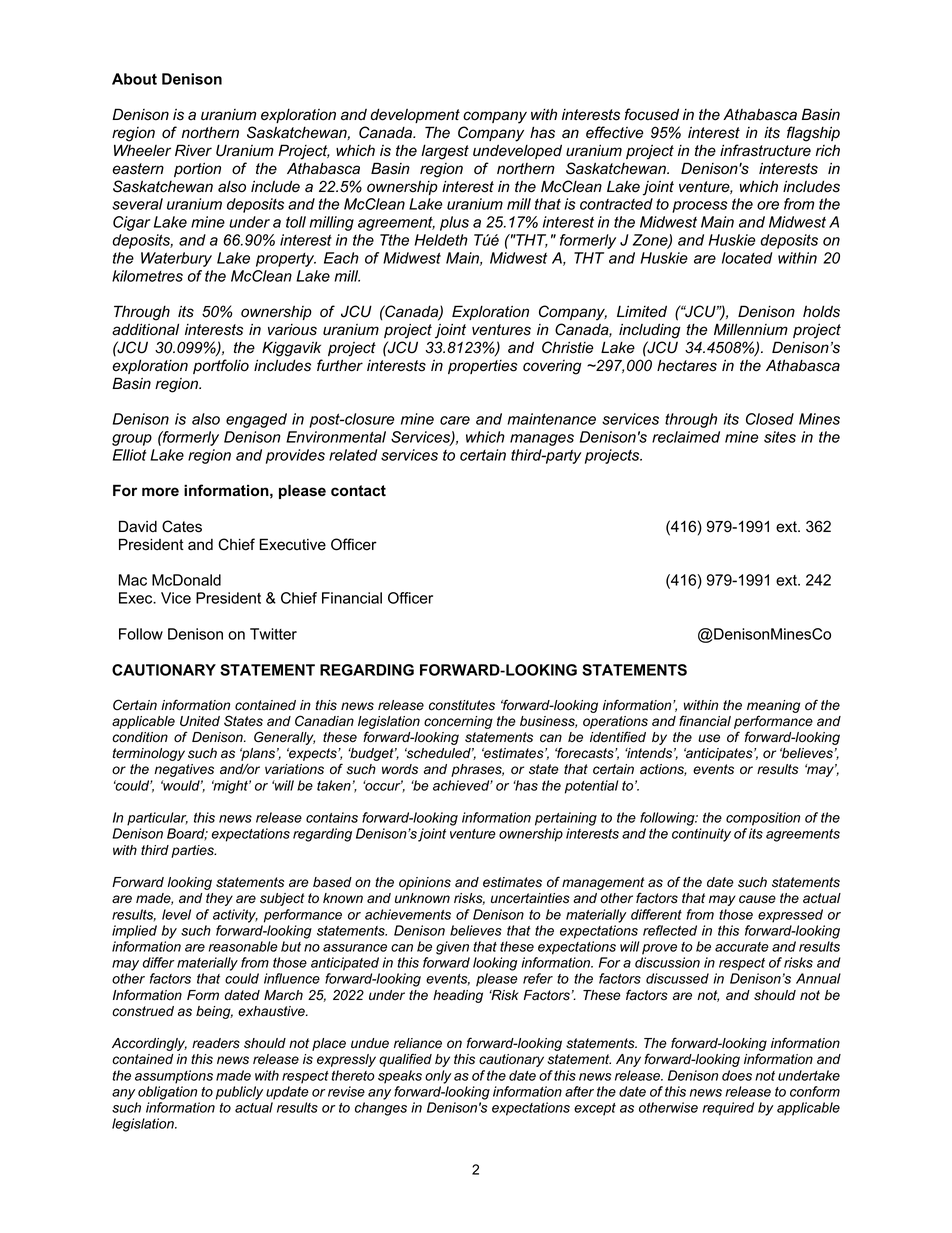 This page has height=1233, width=952. Describe the element at coordinates (273, 634) in the page. I see `Twitter` at that location.
